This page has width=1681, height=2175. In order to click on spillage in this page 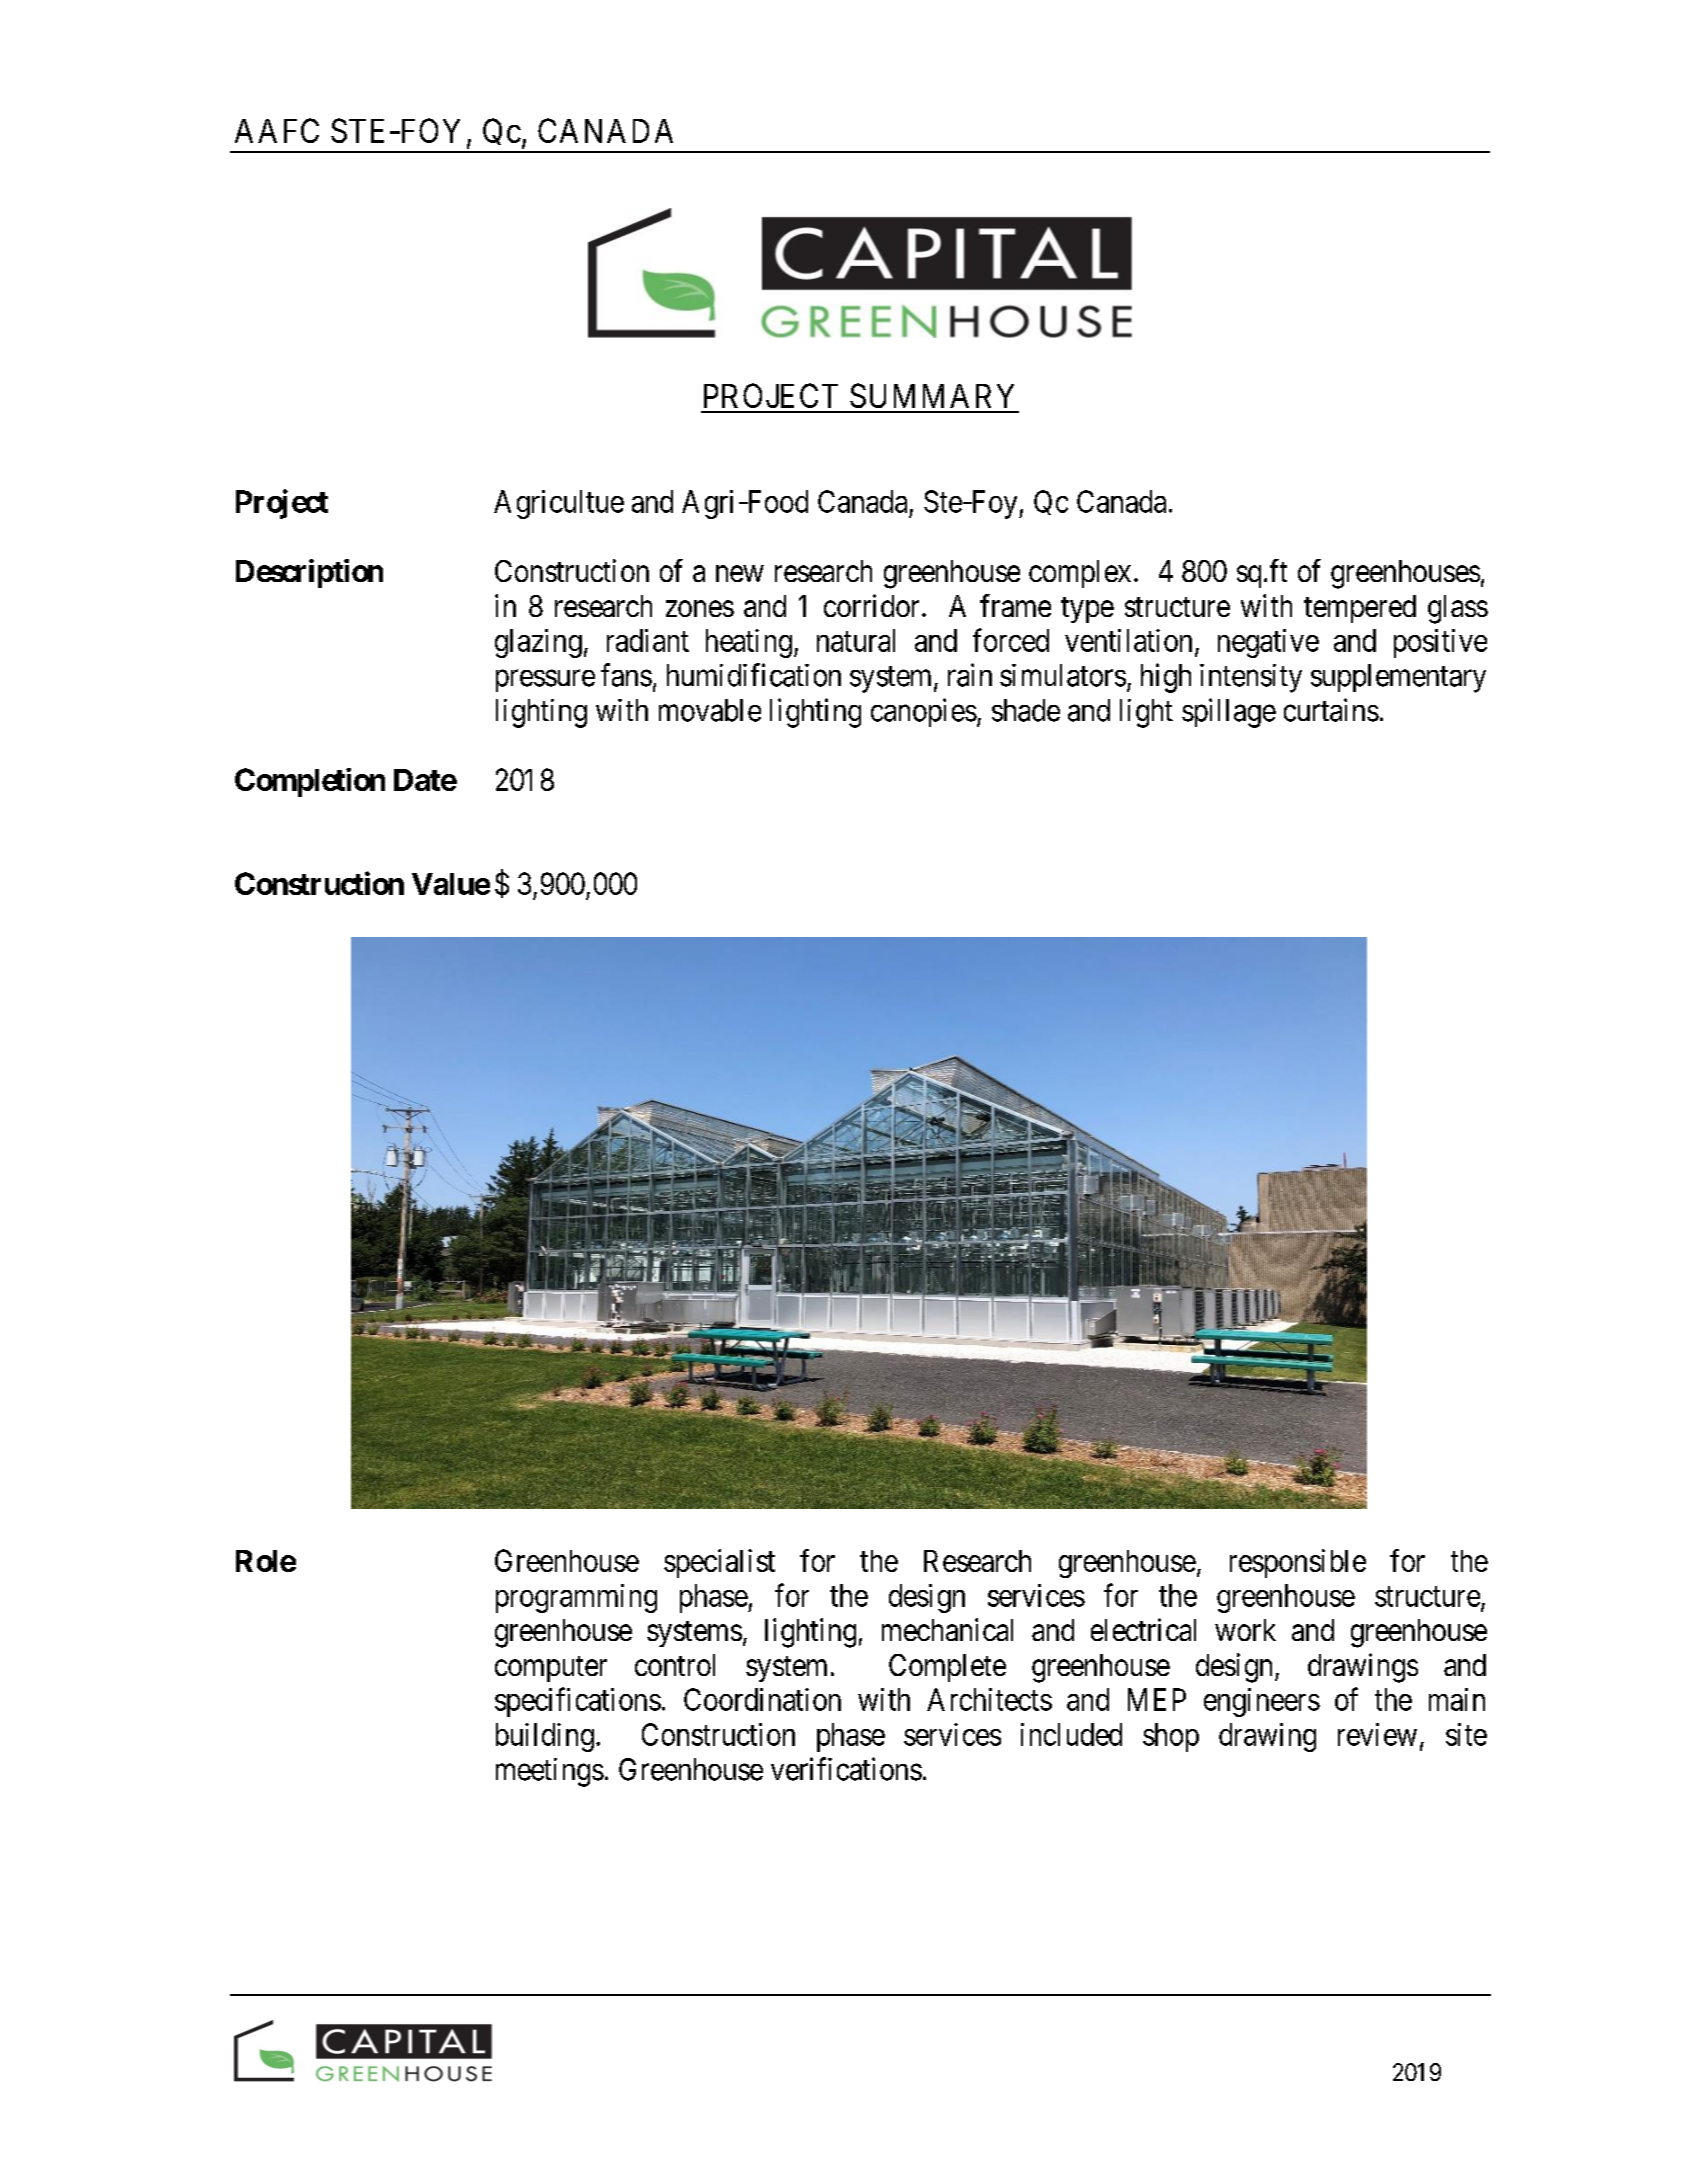, I will do `click(1229, 713)`.
